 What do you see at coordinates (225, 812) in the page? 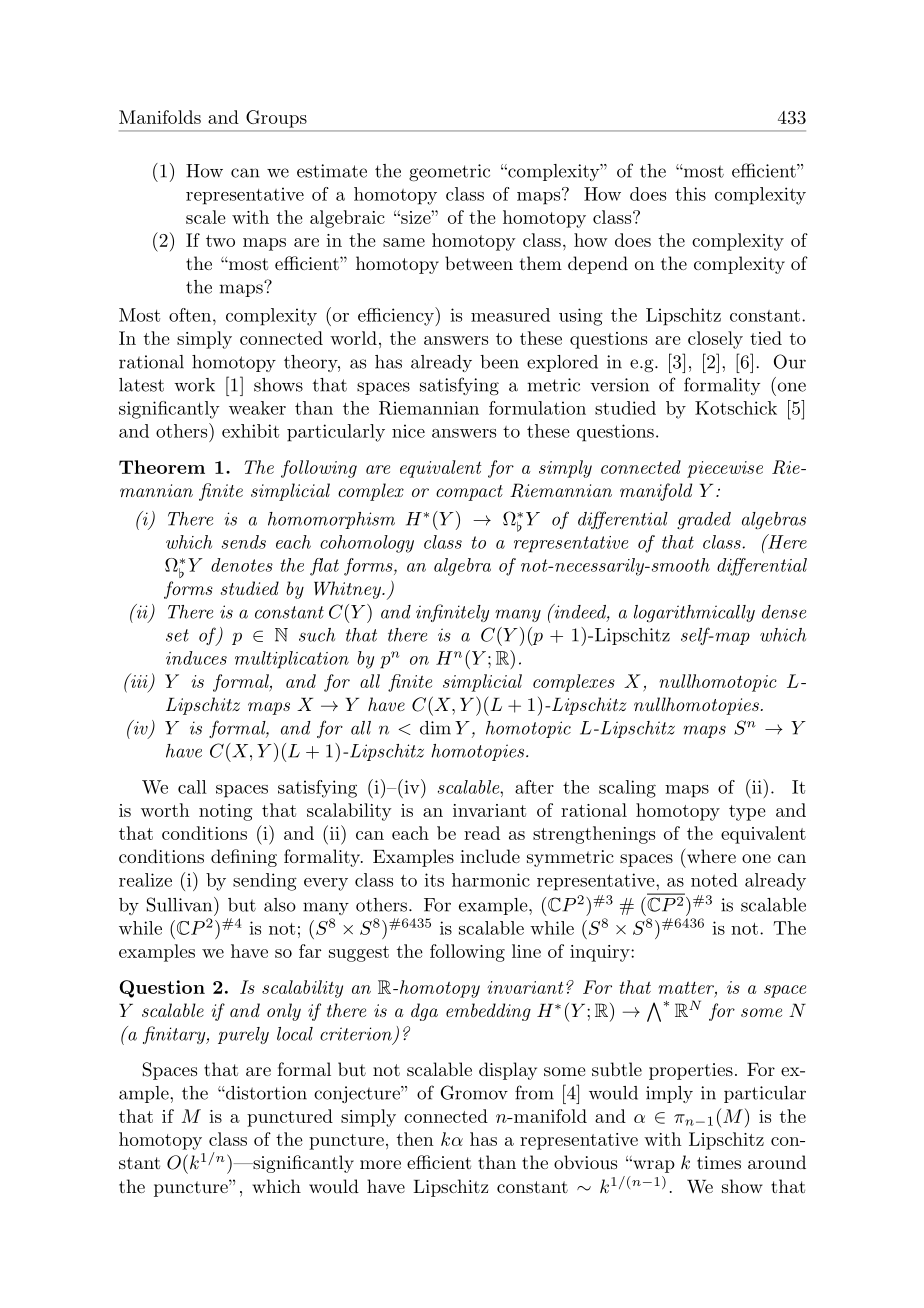
I see `noting` at bounding box center [225, 812].
